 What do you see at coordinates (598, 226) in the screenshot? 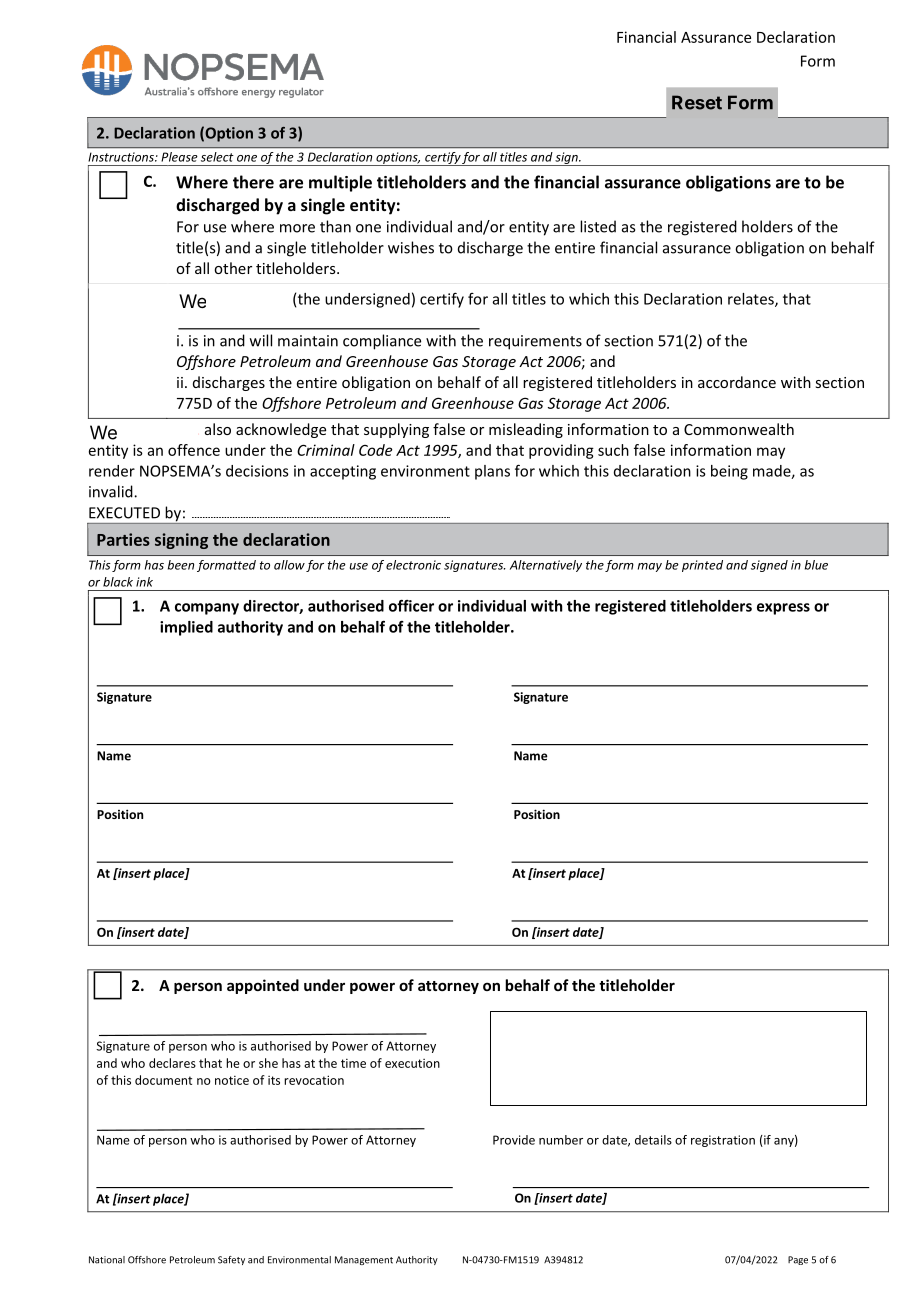
I see `listed` at bounding box center [598, 226].
